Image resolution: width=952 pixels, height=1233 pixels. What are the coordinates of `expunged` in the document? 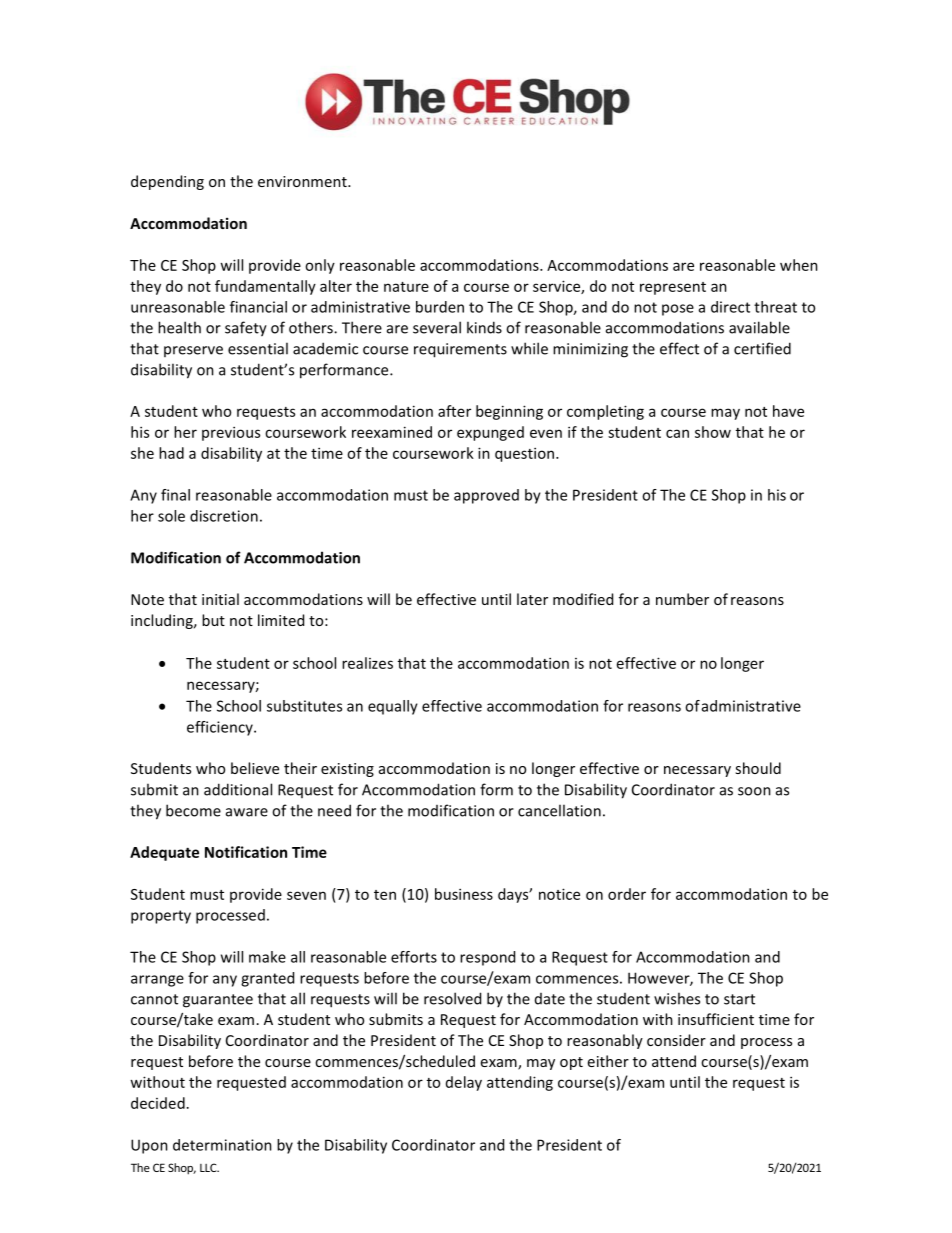 It's located at (490, 433).
